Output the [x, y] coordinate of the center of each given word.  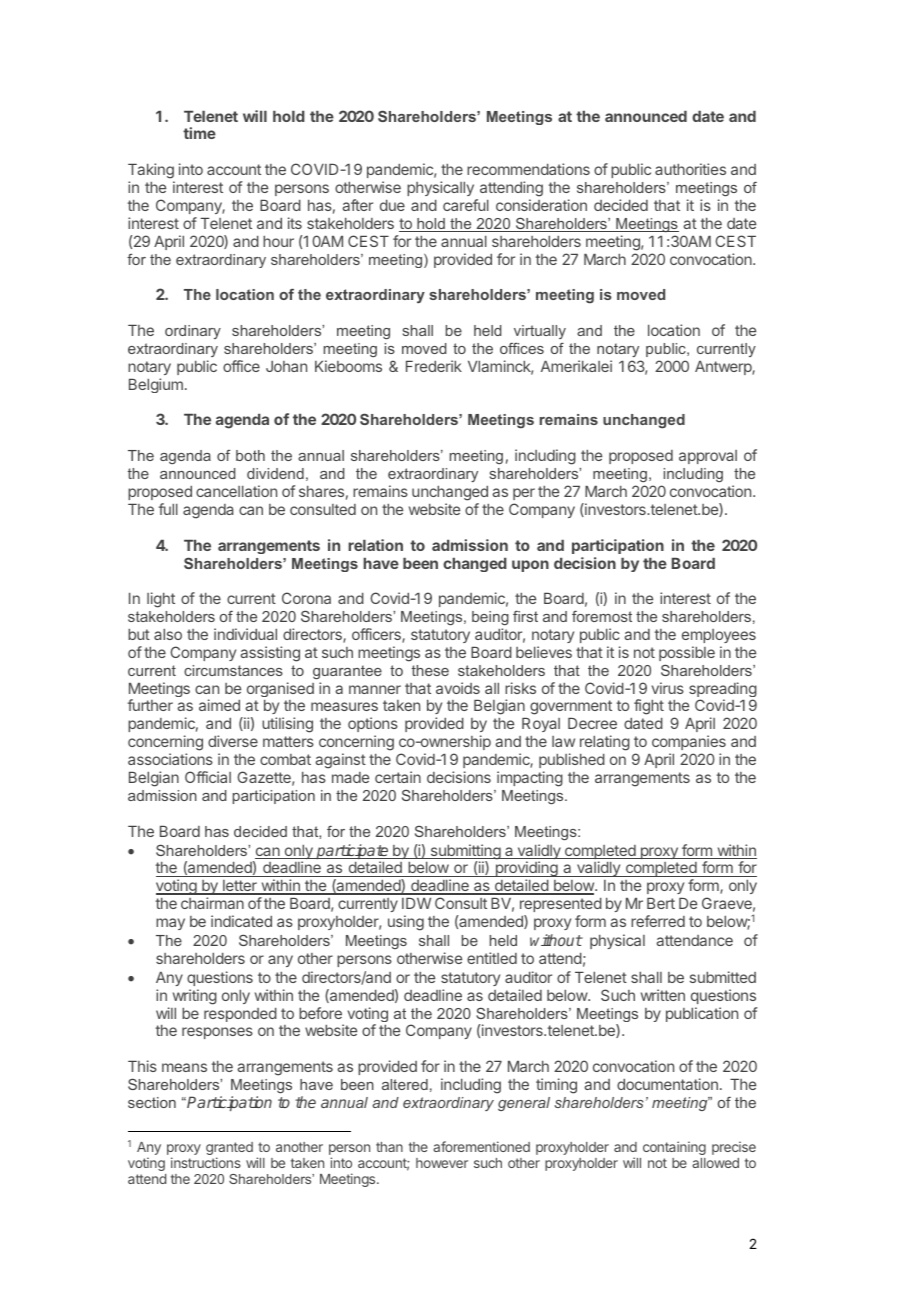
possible [687, 653]
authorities [690, 169]
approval [708, 457]
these [430, 670]
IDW [416, 903]
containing [674, 1148]
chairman [212, 903]
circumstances [233, 670]
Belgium [156, 385]
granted [229, 1150]
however [442, 1163]
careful [466, 205]
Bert [661, 903]
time [199, 133]
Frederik [434, 366]
